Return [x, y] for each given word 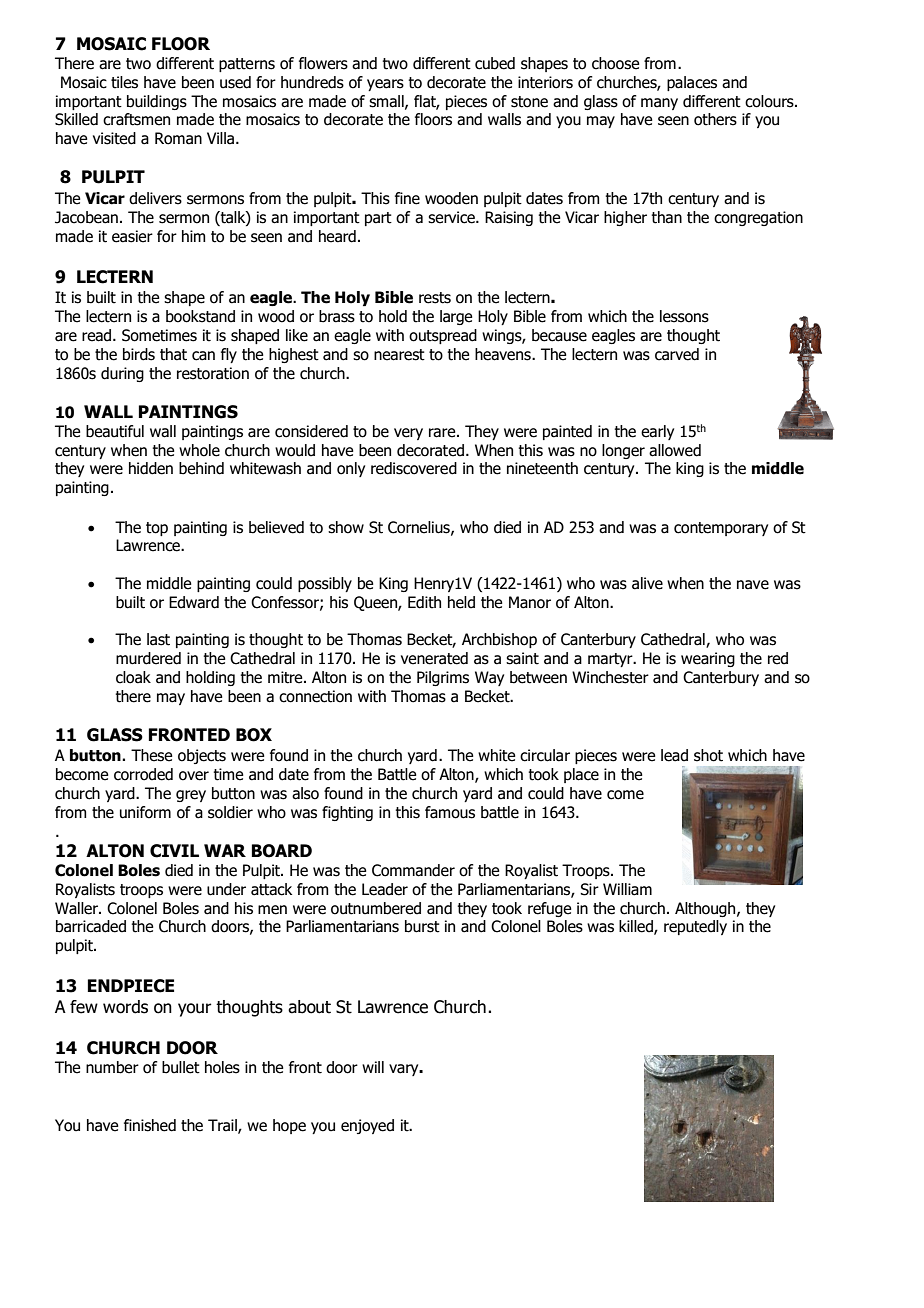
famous [450, 812]
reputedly [695, 927]
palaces [692, 83]
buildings [157, 102]
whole [199, 450]
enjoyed [367, 1126]
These [151, 755]
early [657, 432]
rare [443, 433]
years [385, 85]
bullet [181, 1067]
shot [708, 755]
